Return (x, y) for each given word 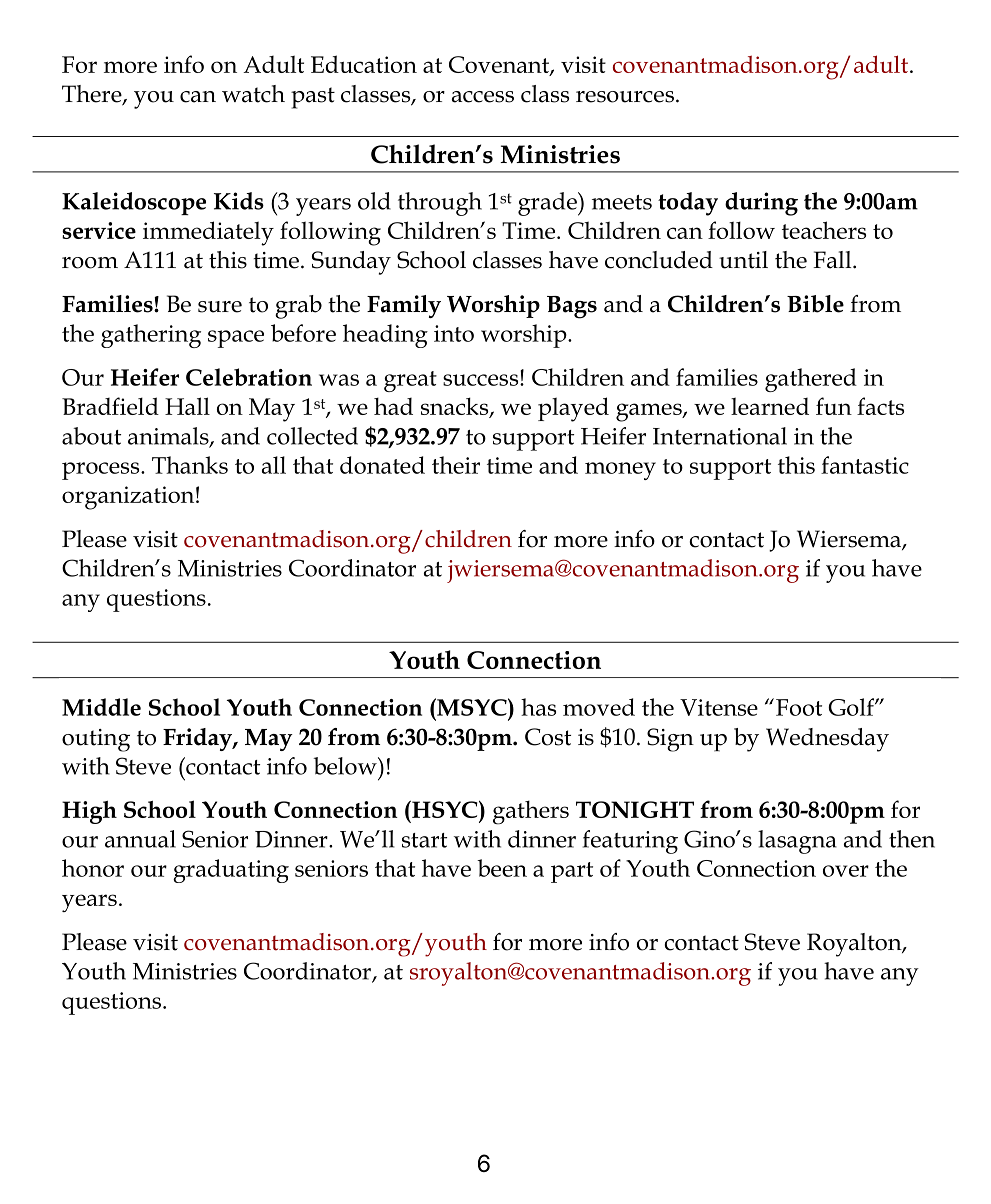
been (502, 868)
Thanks (190, 465)
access (483, 97)
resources (625, 97)
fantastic (865, 465)
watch (253, 94)
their (456, 465)
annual (140, 839)
